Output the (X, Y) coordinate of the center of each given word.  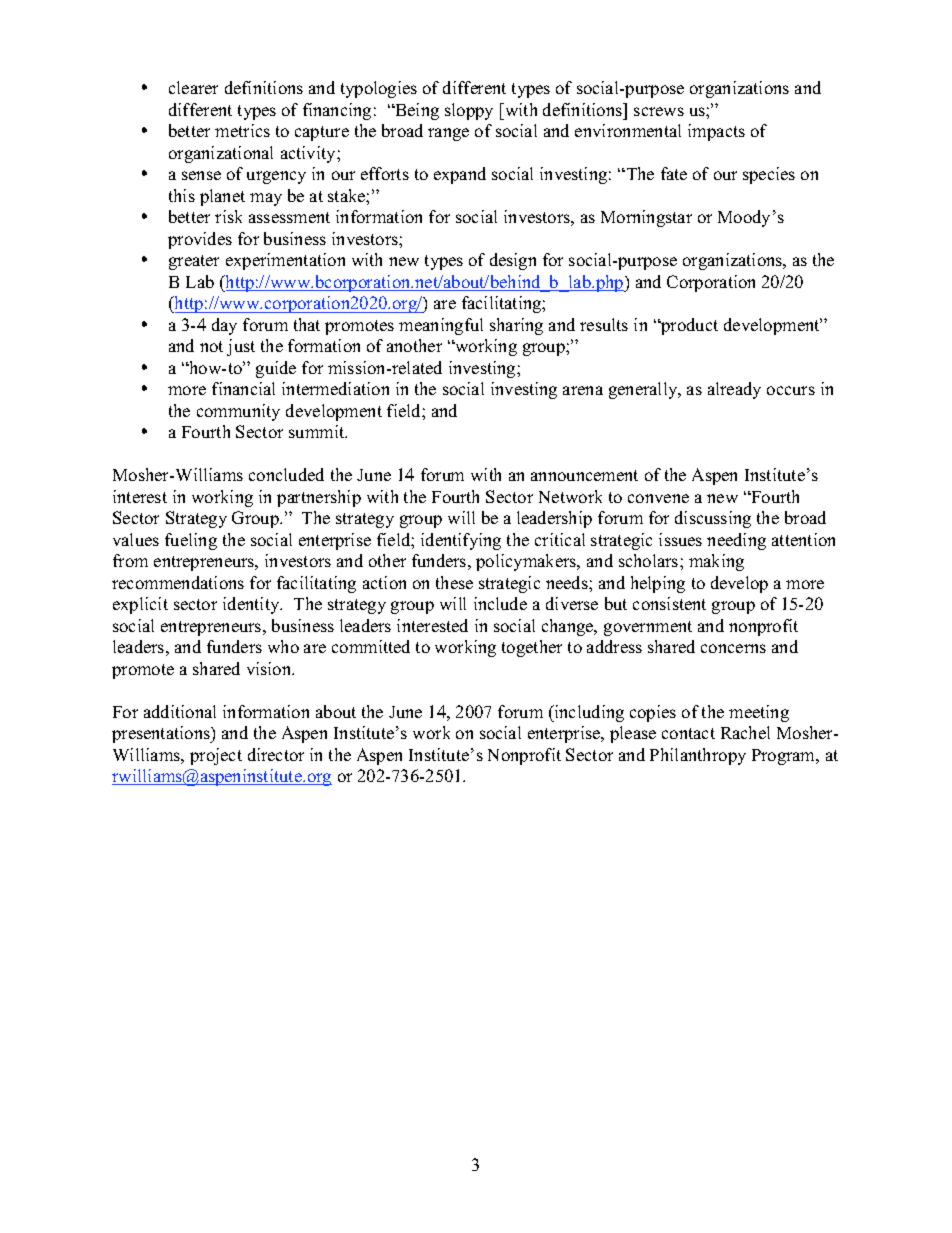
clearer (193, 87)
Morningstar (646, 218)
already (734, 390)
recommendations (178, 582)
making (716, 562)
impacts (716, 132)
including (588, 713)
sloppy (469, 111)
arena (583, 390)
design (513, 261)
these (454, 582)
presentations (162, 734)
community (238, 412)
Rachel (745, 732)
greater (194, 262)
